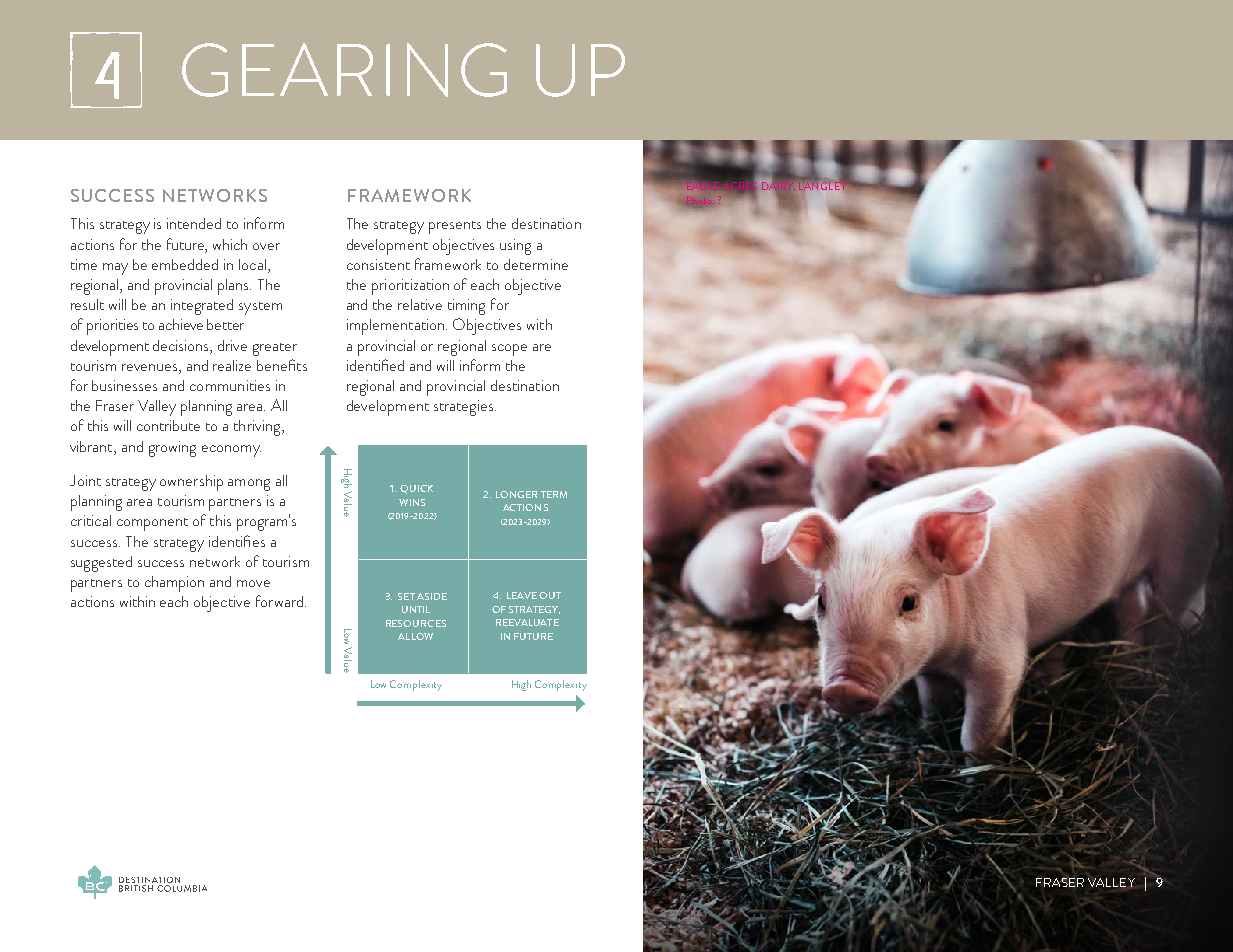 The height and width of the document is (952, 1233). What do you see at coordinates (509, 350) in the document?
I see `scope` at bounding box center [509, 350].
